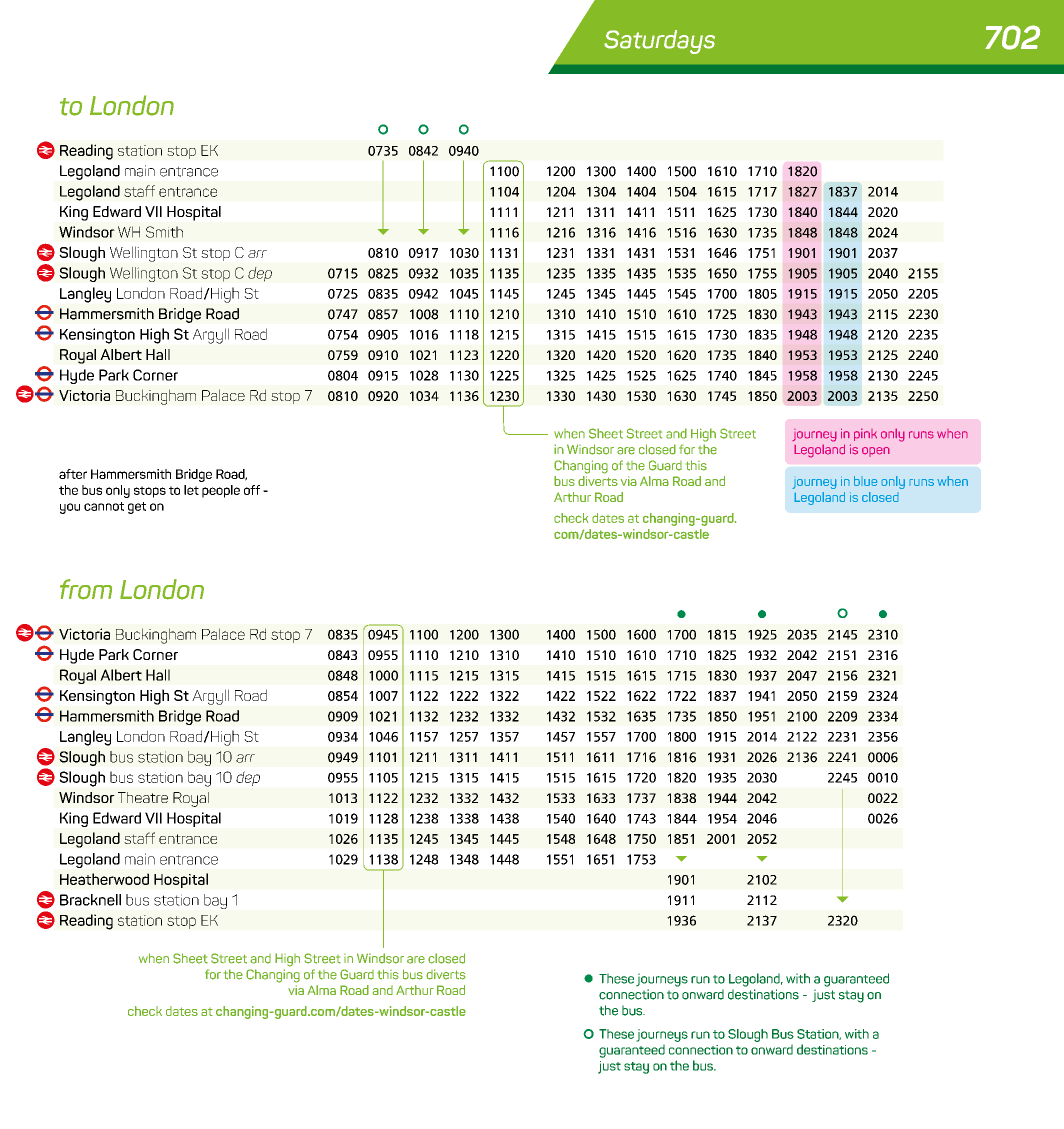  What do you see at coordinates (866, 481) in the screenshot?
I see `blue` at bounding box center [866, 481].
